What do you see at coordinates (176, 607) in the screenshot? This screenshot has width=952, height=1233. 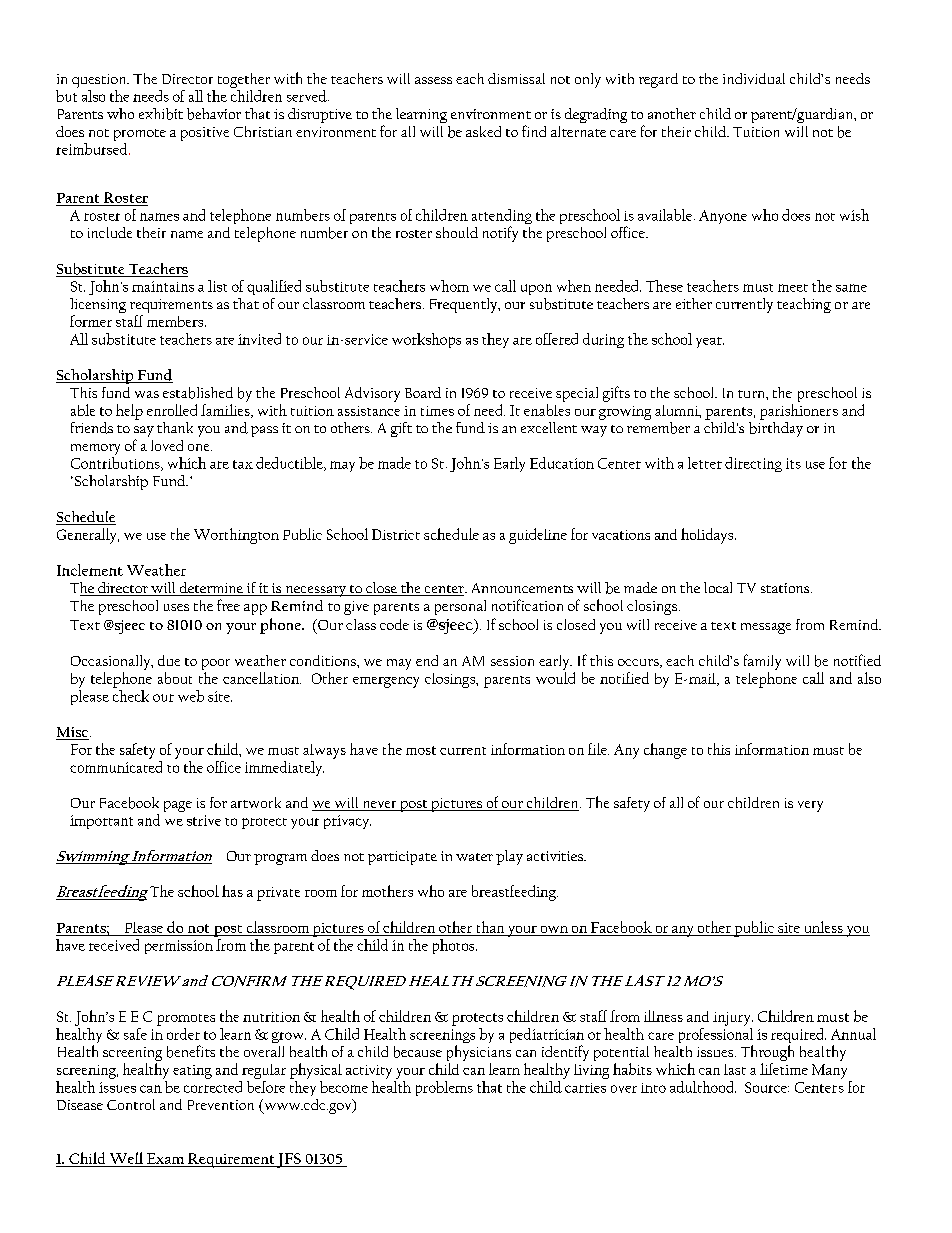 I see `uses` at bounding box center [176, 607].
